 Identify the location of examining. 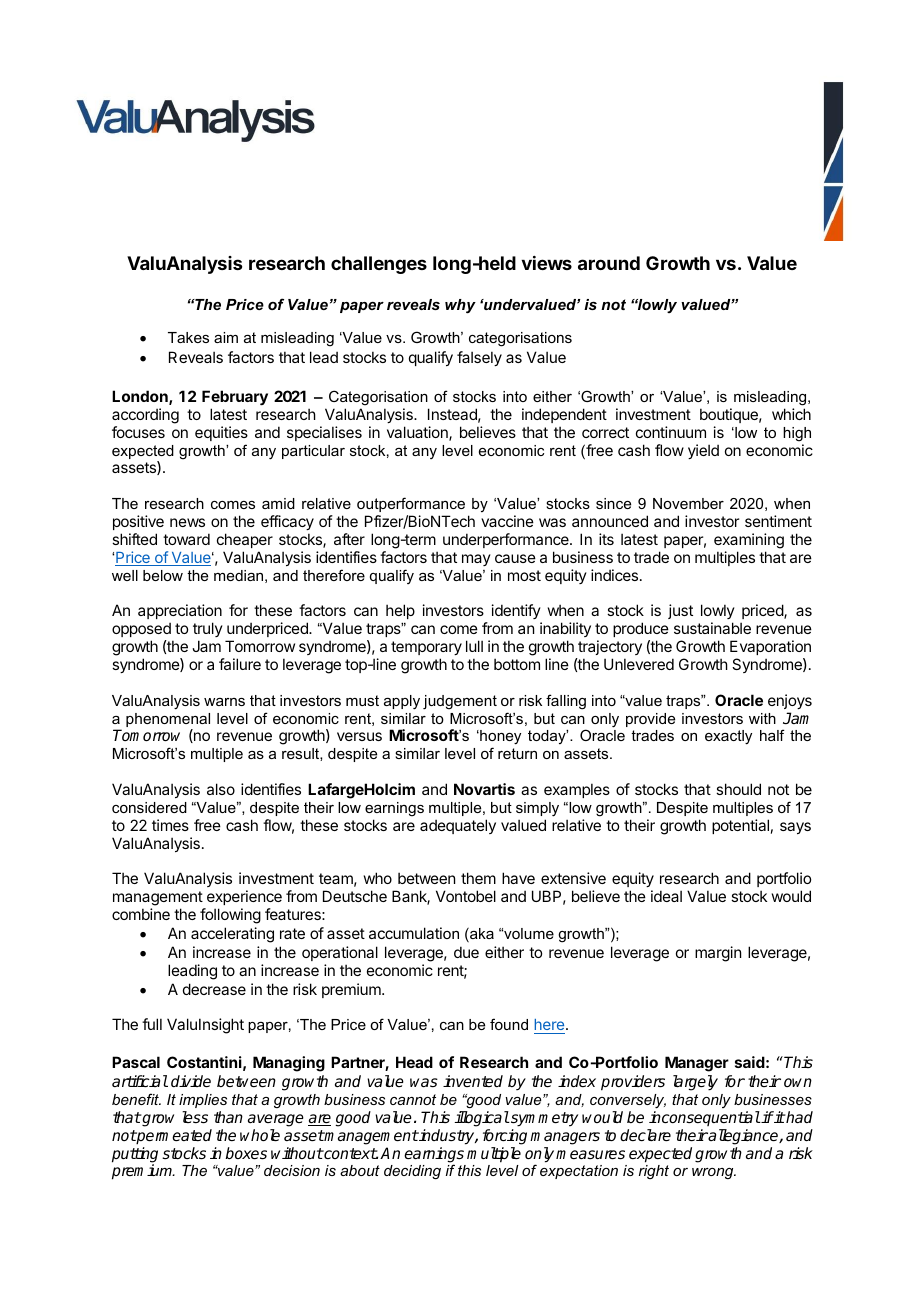
(749, 541).
